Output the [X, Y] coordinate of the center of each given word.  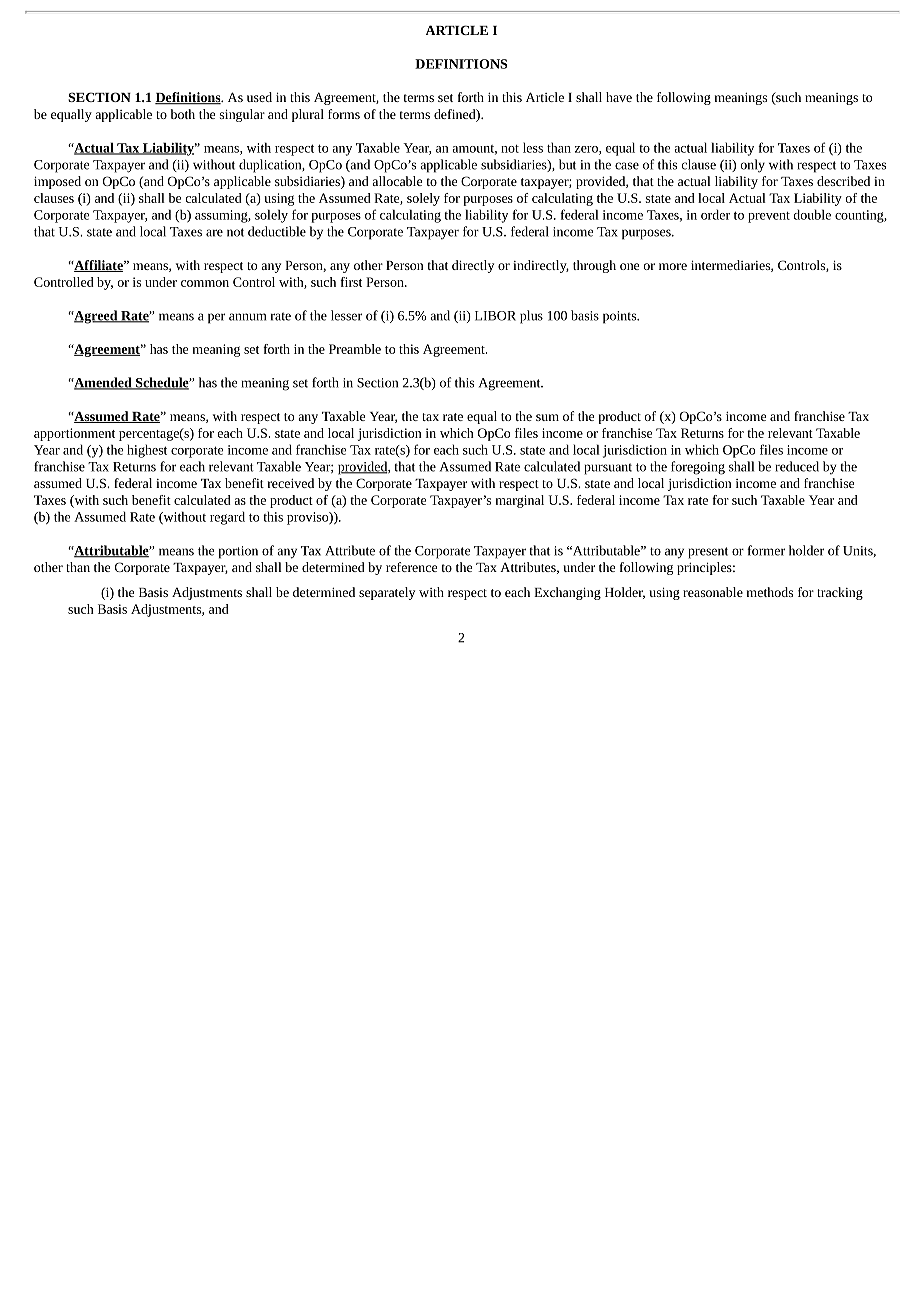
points [621, 317]
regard [227, 518]
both [183, 114]
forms [344, 114]
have [619, 97]
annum [247, 317]
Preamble [355, 349]
